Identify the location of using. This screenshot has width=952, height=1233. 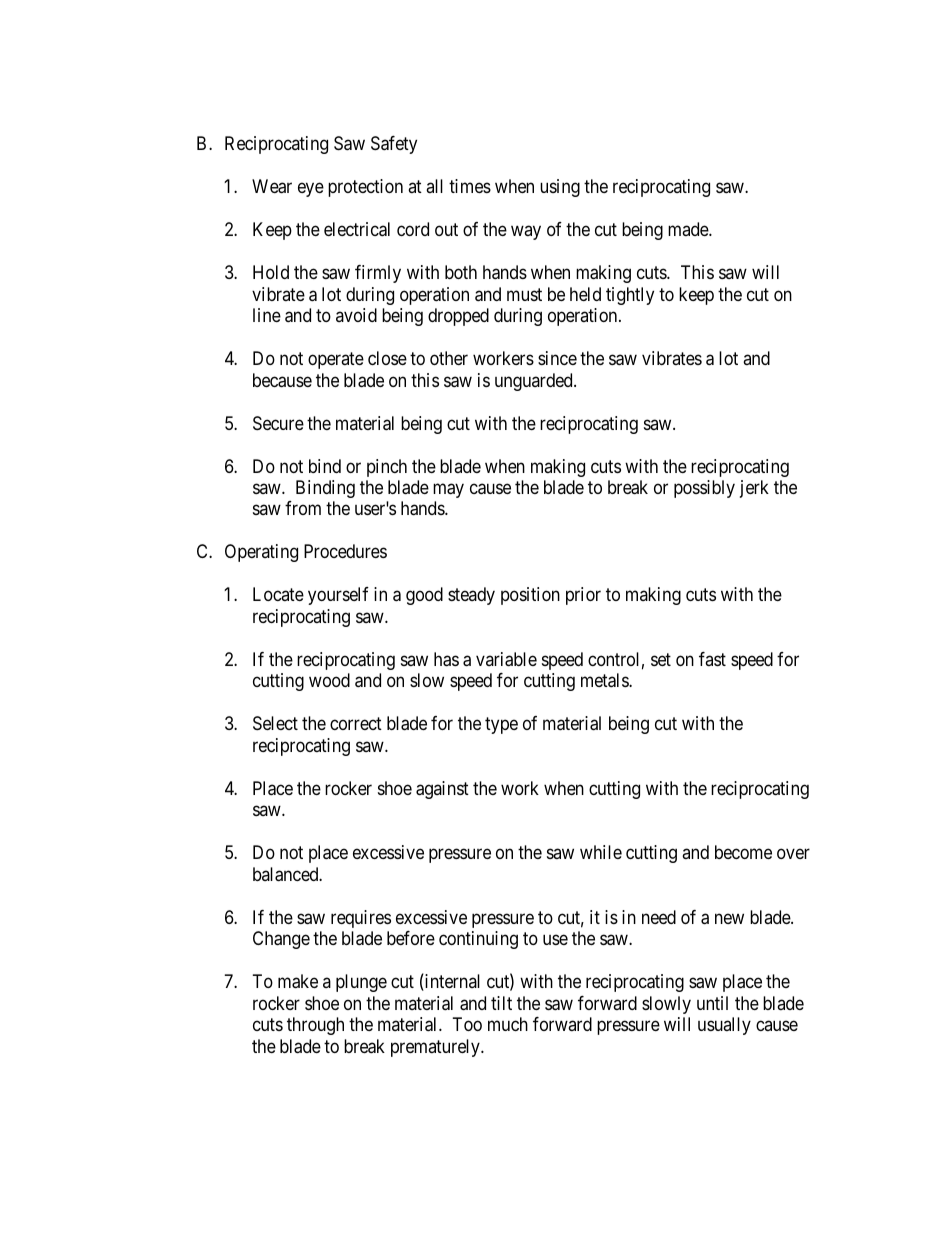
(560, 188).
